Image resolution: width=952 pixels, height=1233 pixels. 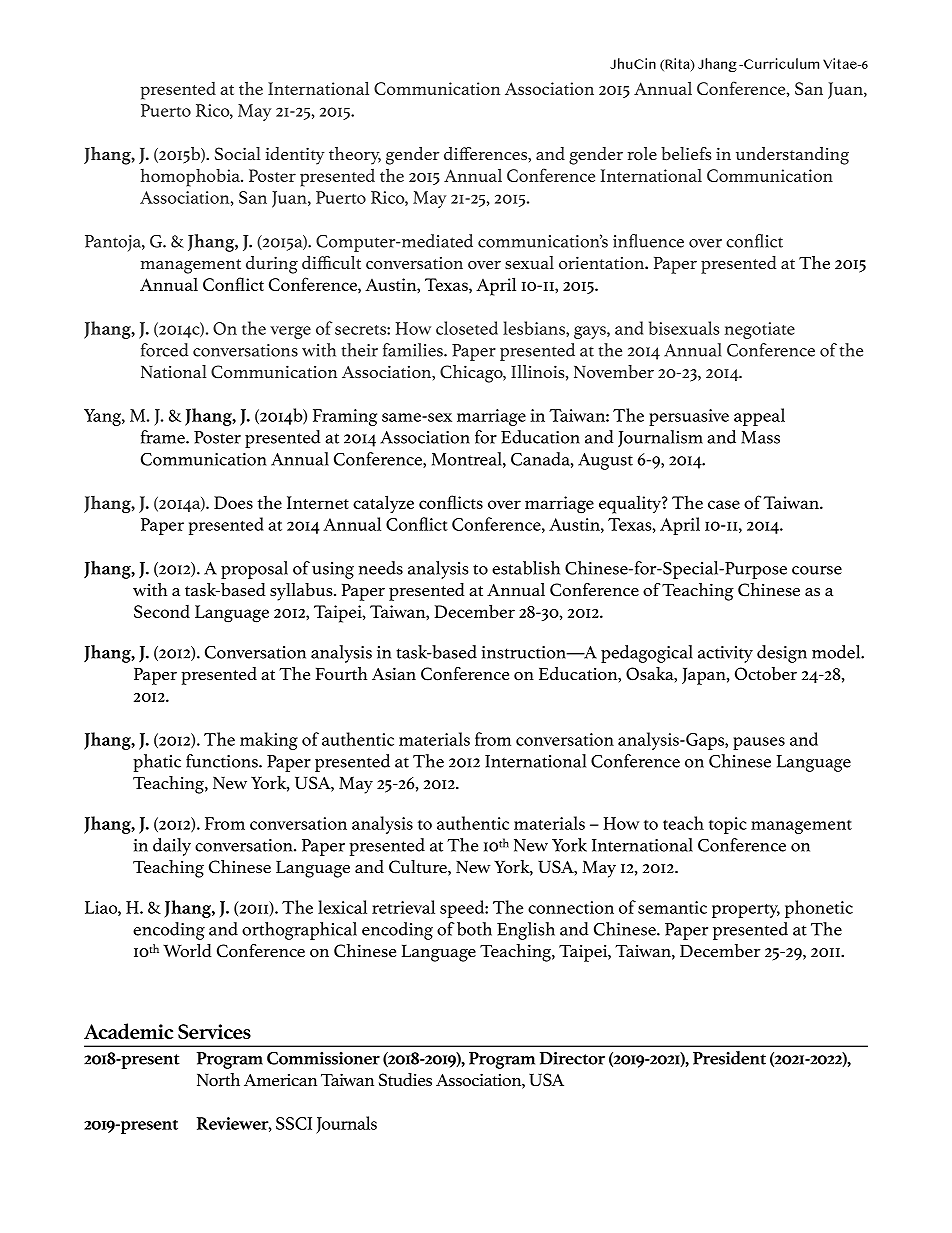 I want to click on Curriculum, so click(x=780, y=63).
